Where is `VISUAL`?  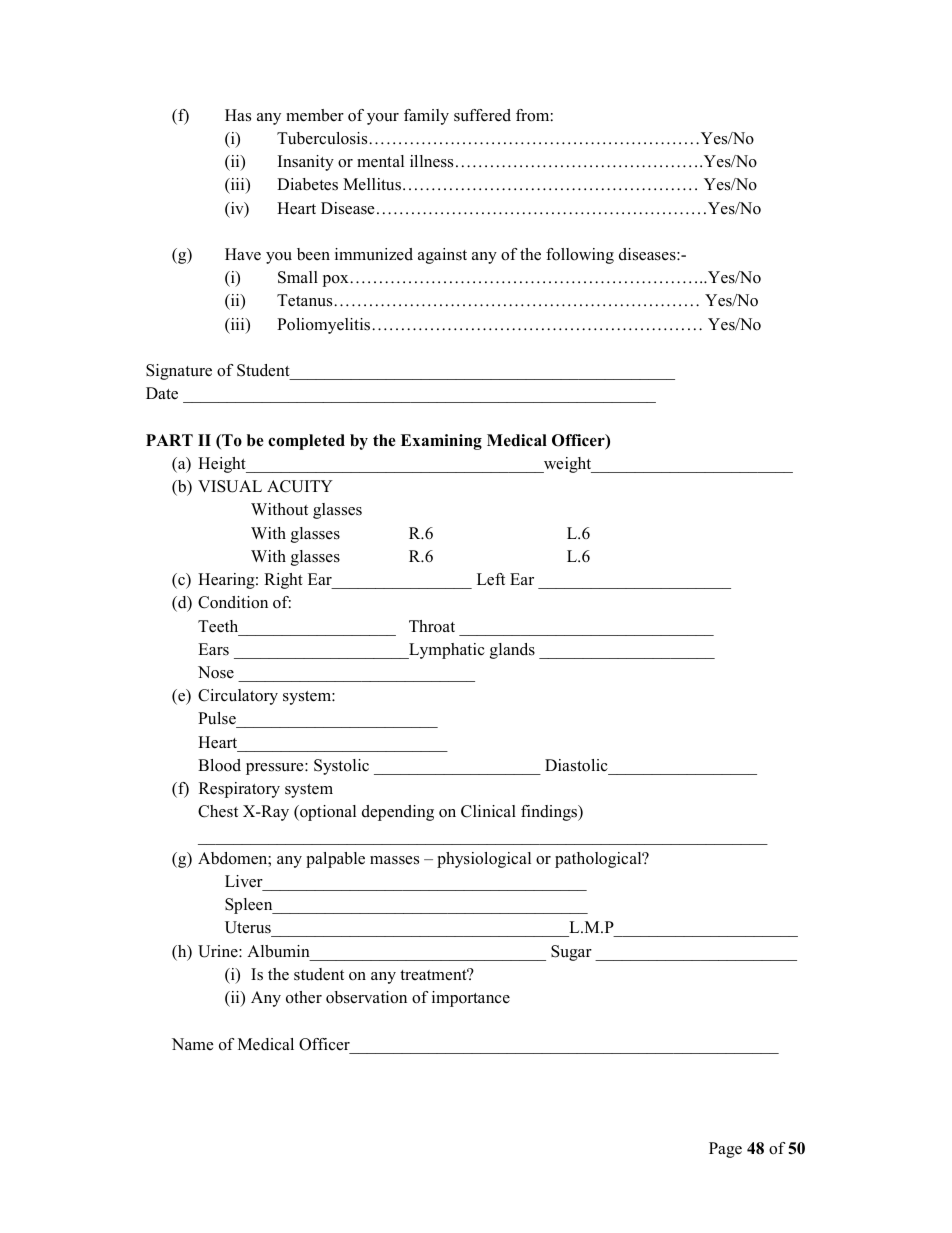 VISUAL is located at coordinates (230, 486).
